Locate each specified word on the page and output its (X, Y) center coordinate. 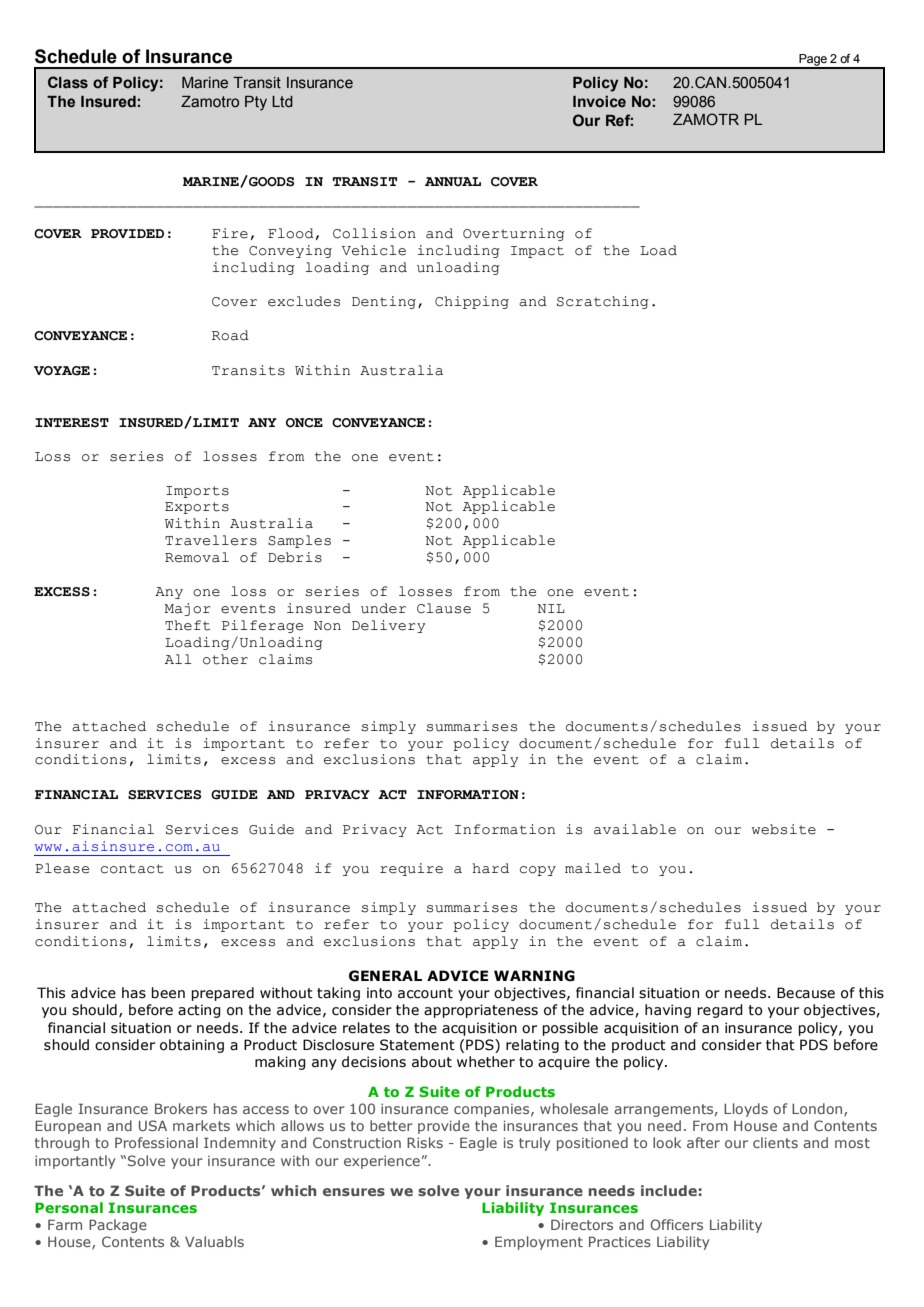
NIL (551, 608)
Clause (444, 608)
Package (118, 1226)
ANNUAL (453, 182)
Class (68, 82)
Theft (187, 625)
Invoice (599, 102)
